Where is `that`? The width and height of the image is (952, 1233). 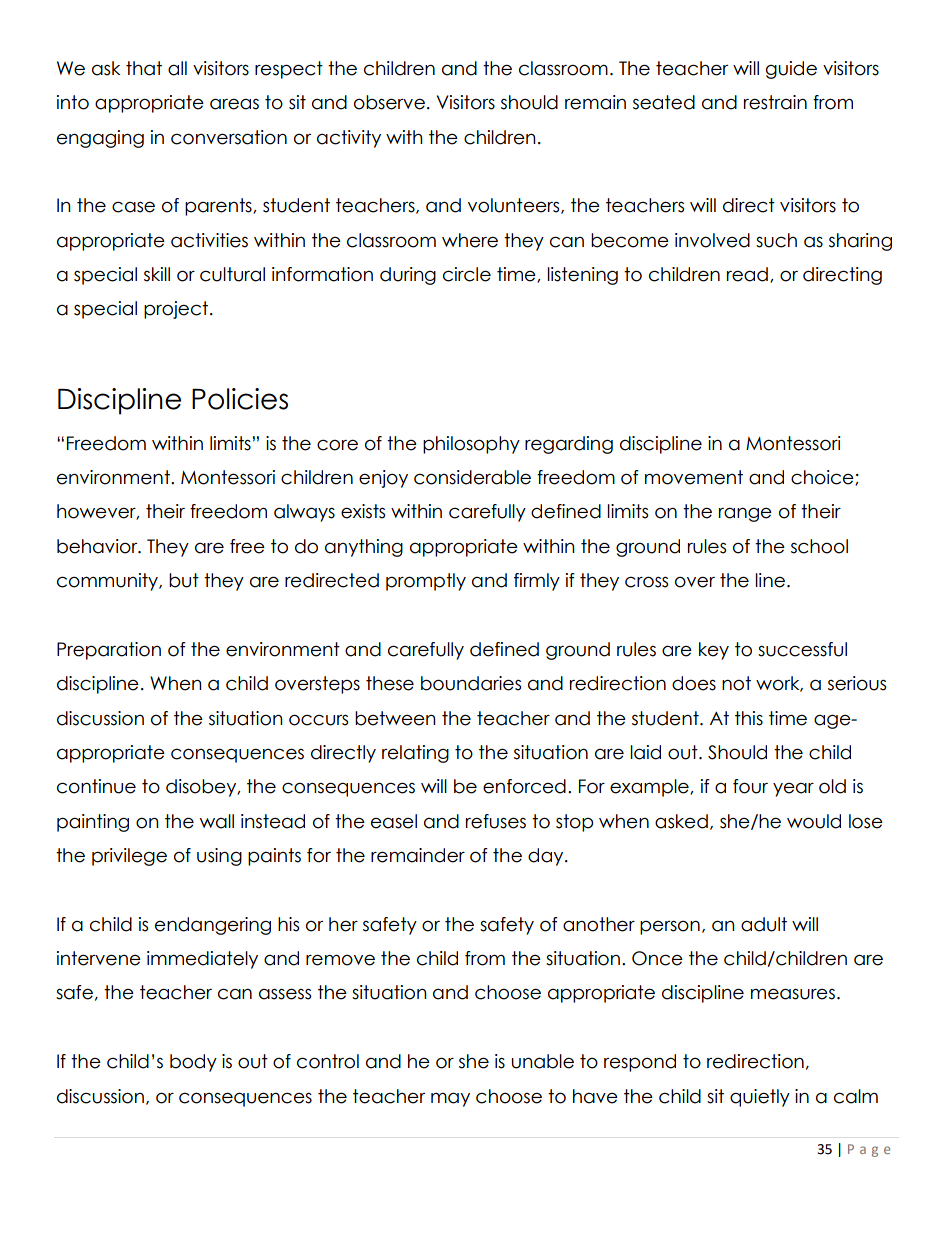
that is located at coordinates (144, 68).
